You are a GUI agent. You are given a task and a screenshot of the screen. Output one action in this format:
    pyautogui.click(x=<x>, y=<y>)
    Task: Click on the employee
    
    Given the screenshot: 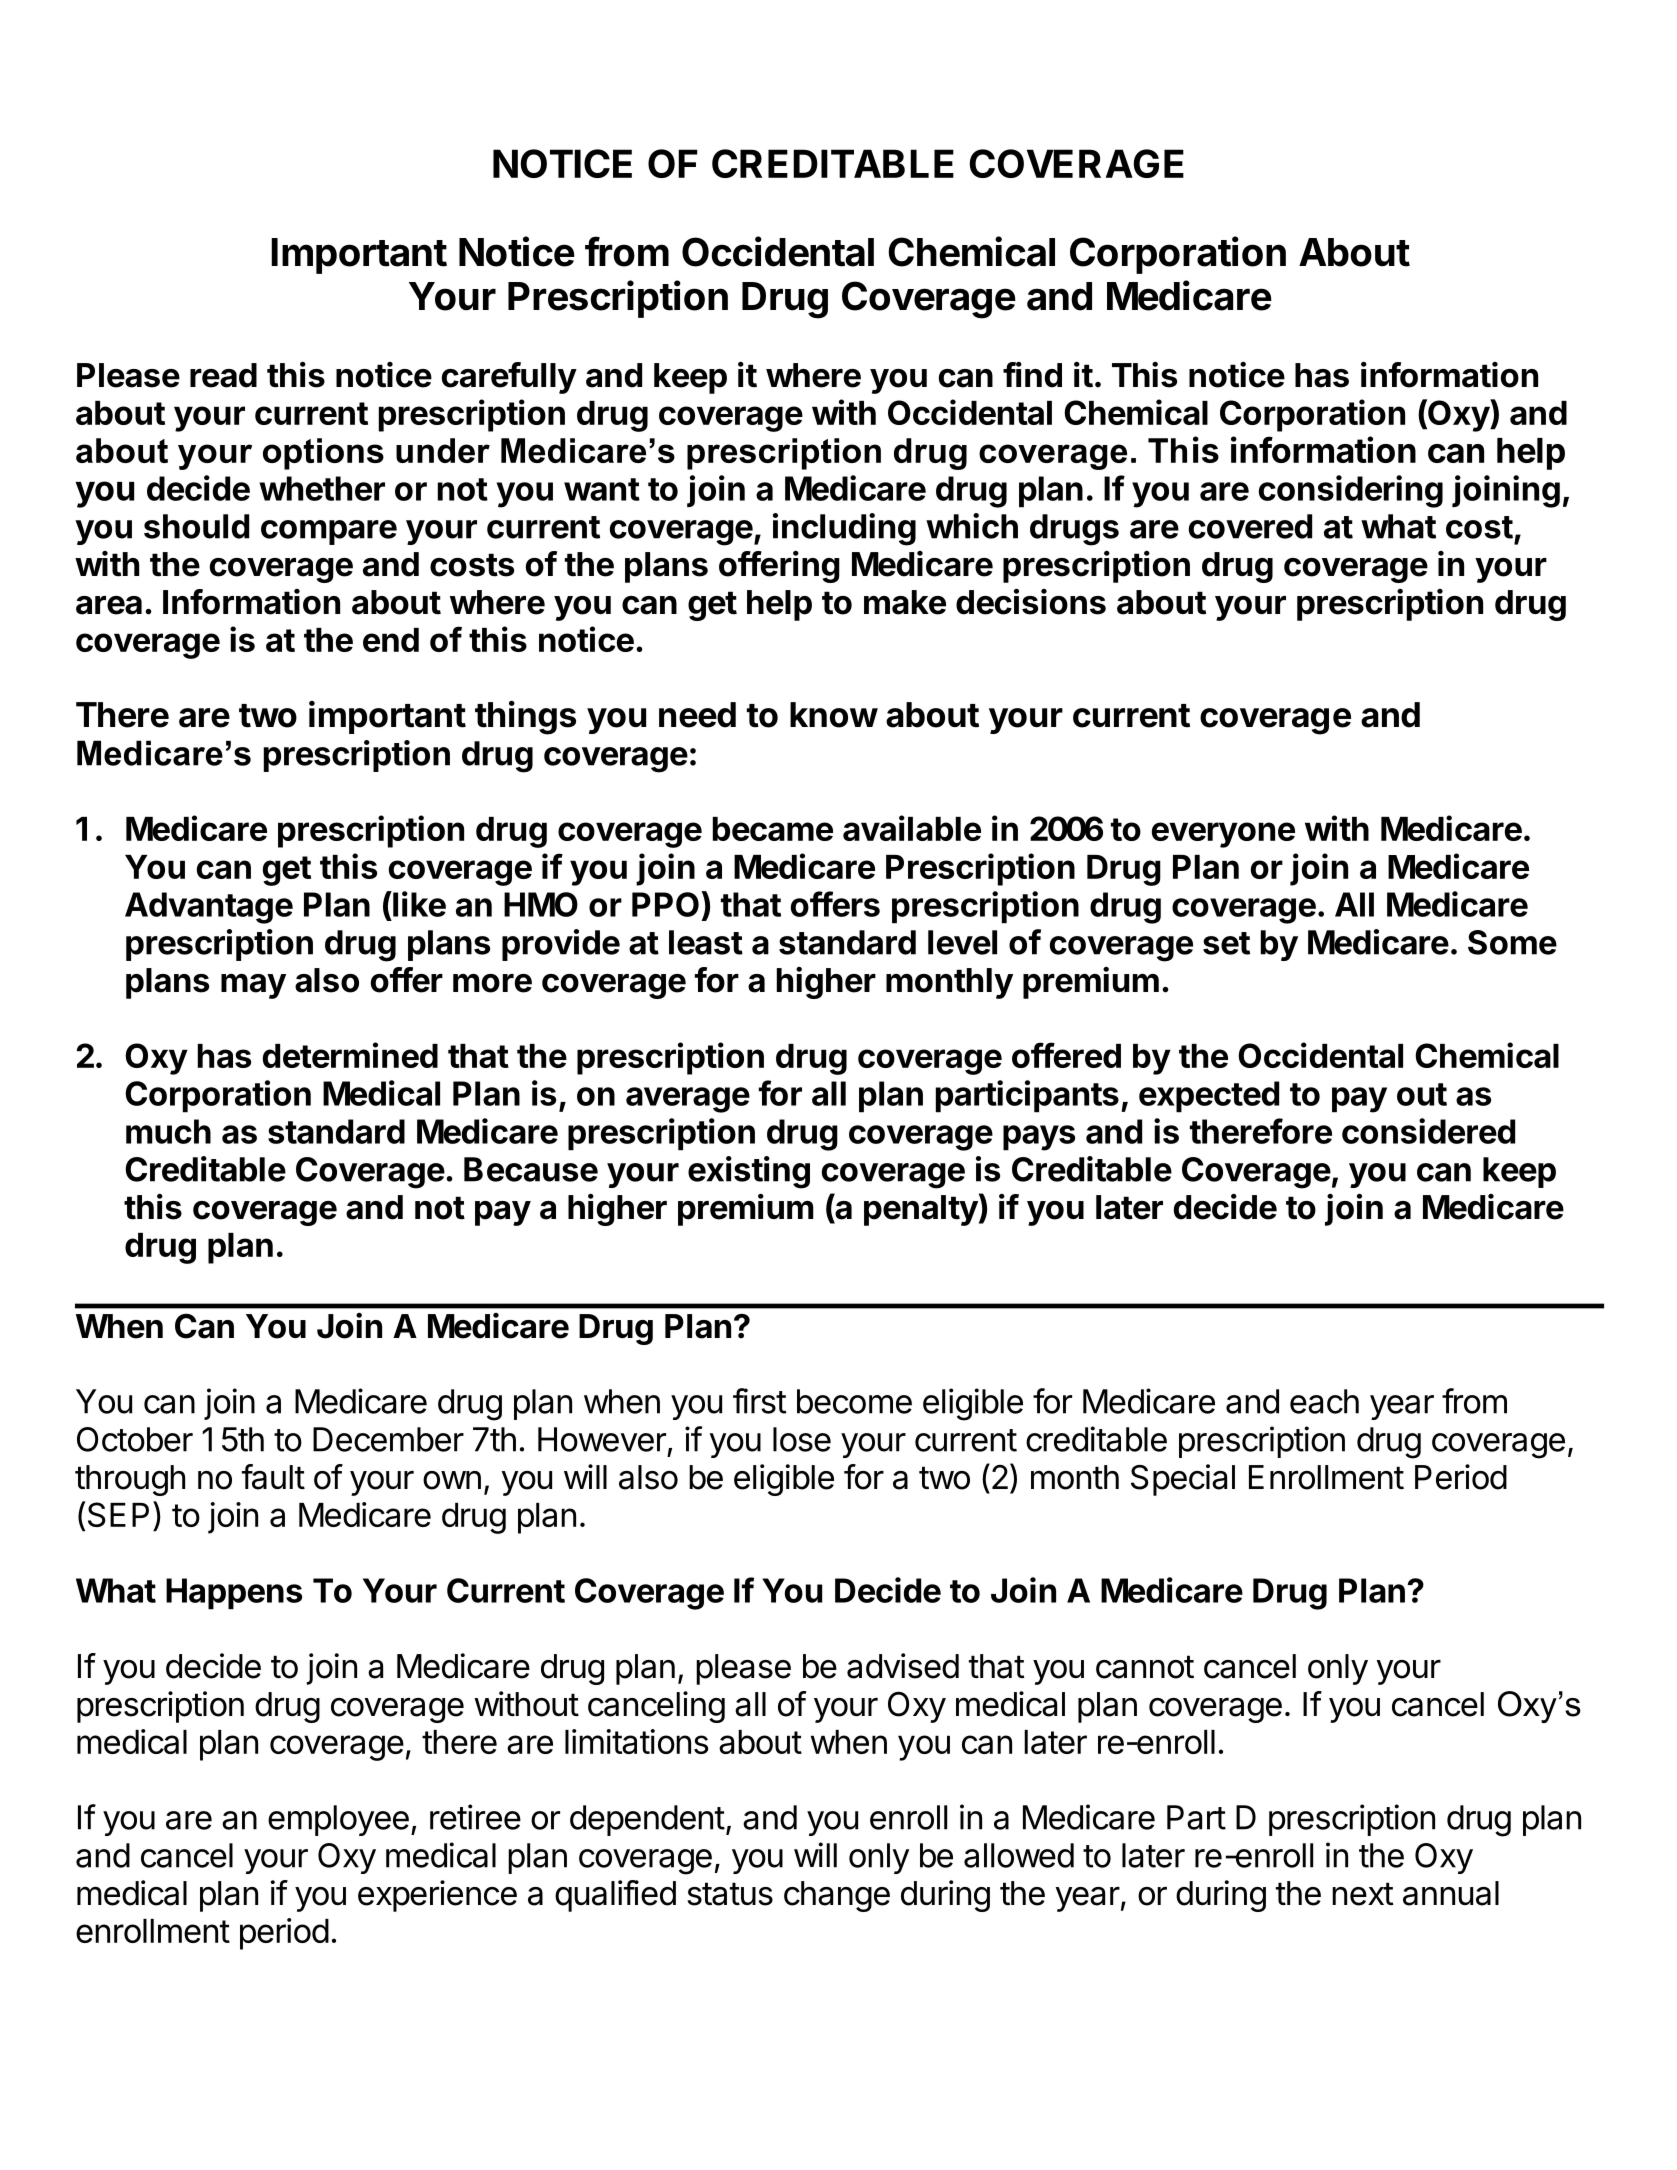 What is the action you would take?
    pyautogui.click(x=338, y=1820)
